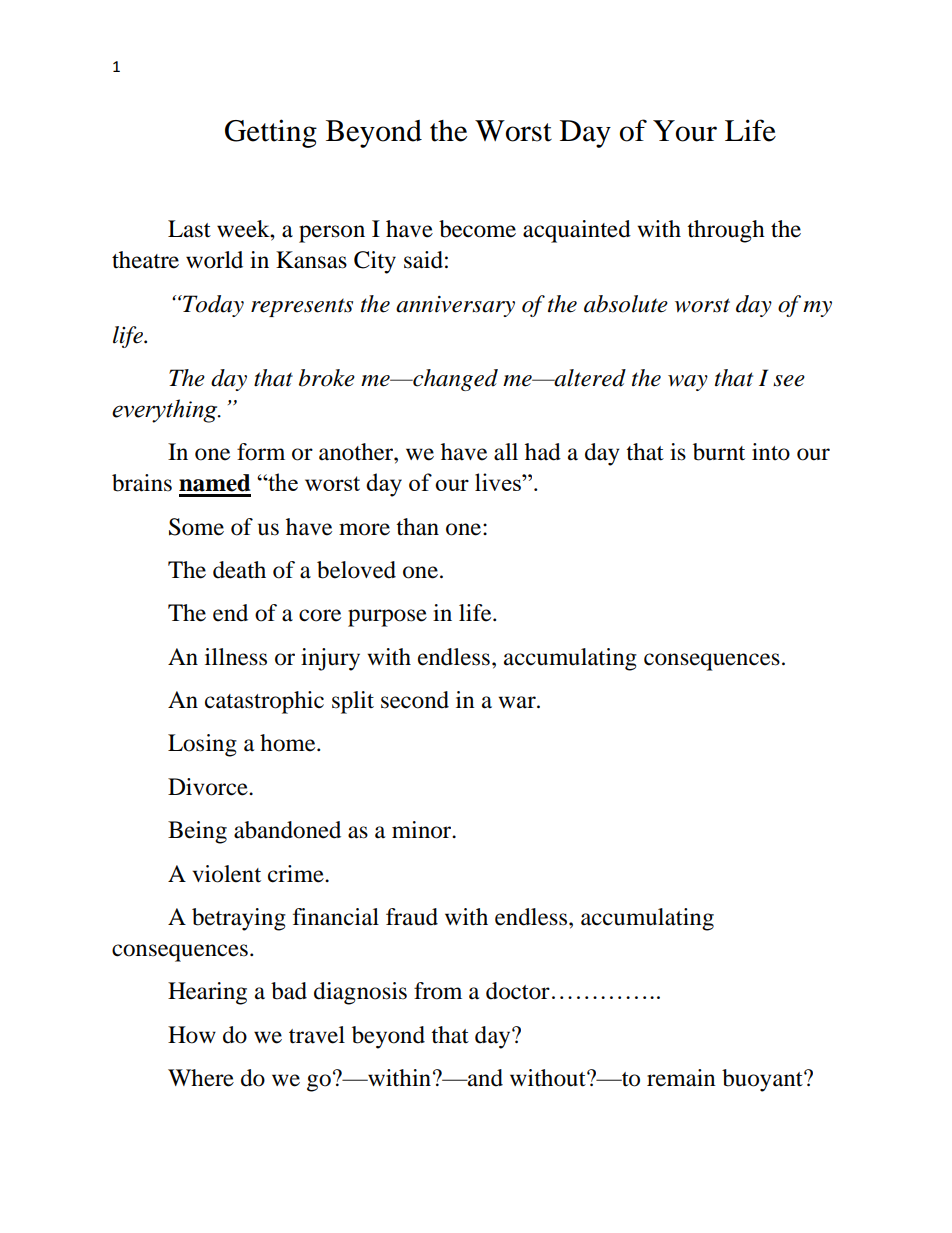  What do you see at coordinates (688, 383) in the screenshot?
I see `way` at bounding box center [688, 383].
